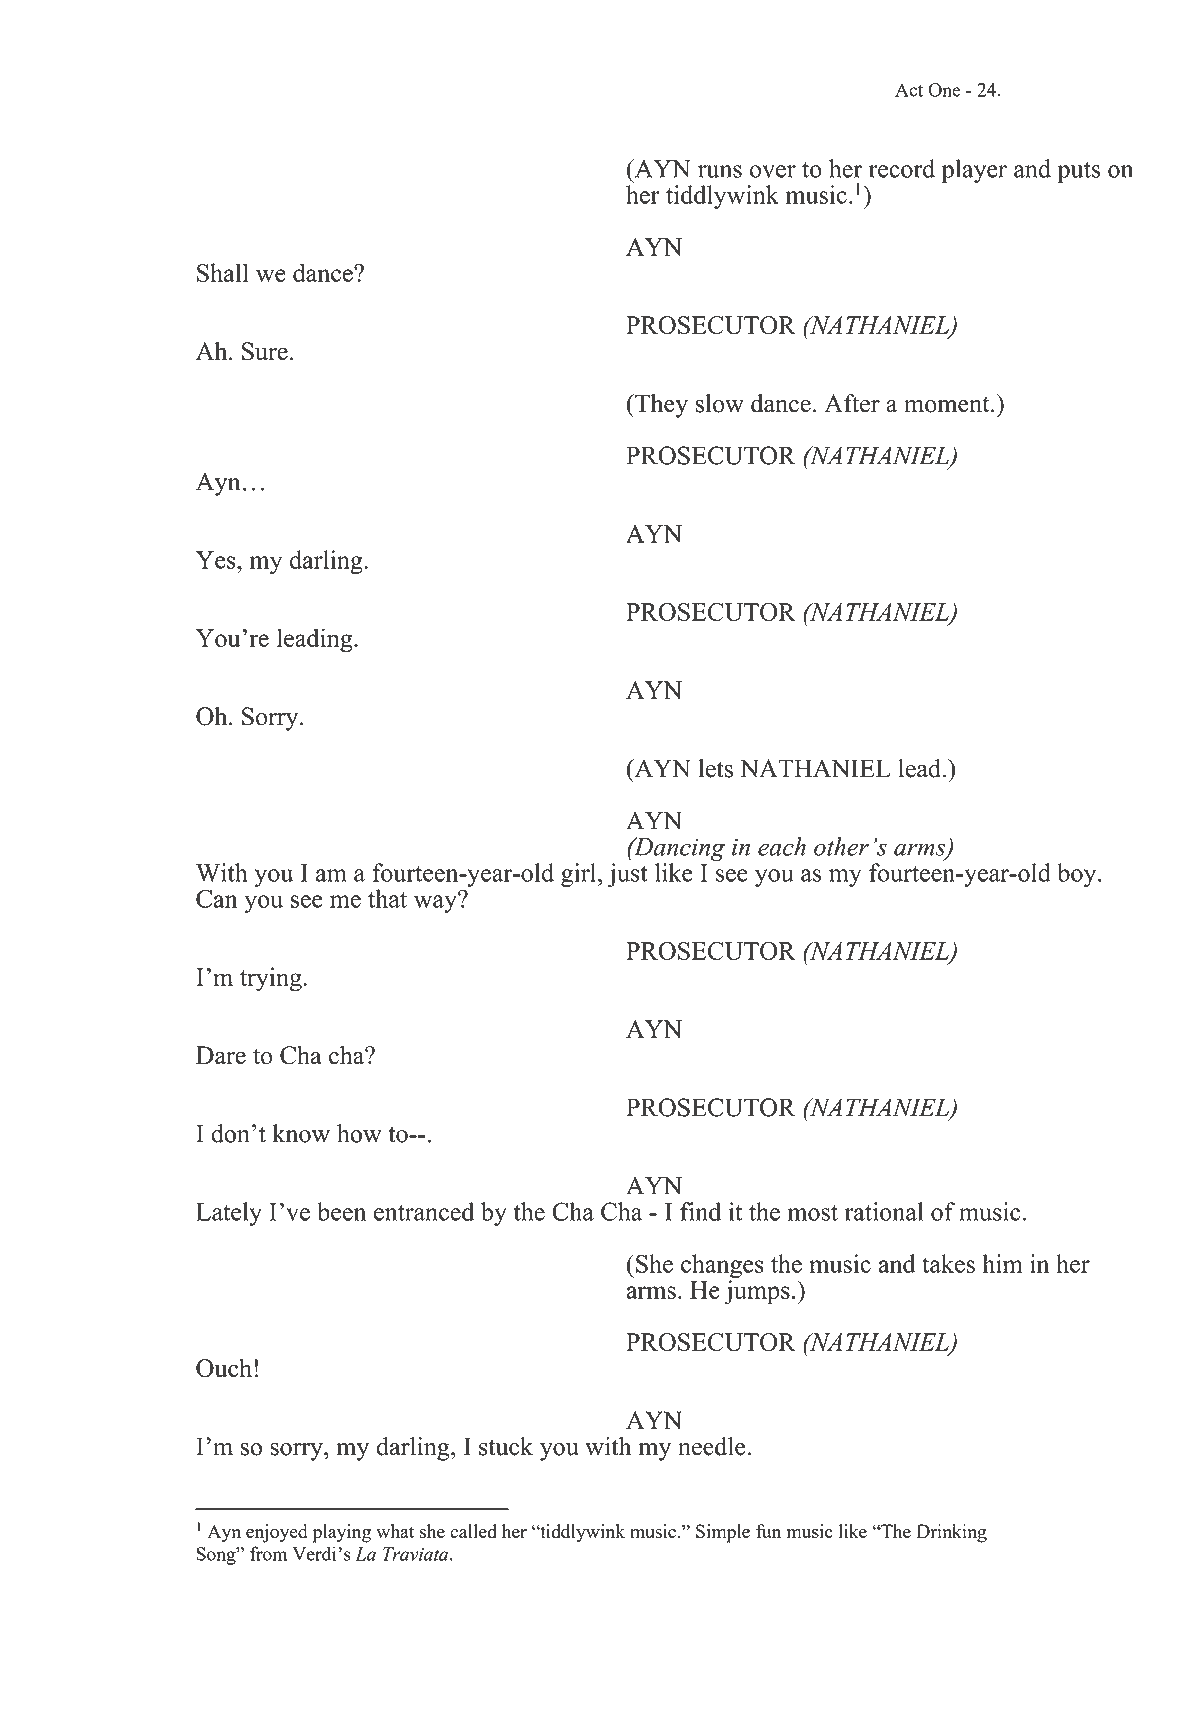  I want to click on player, so click(974, 171).
